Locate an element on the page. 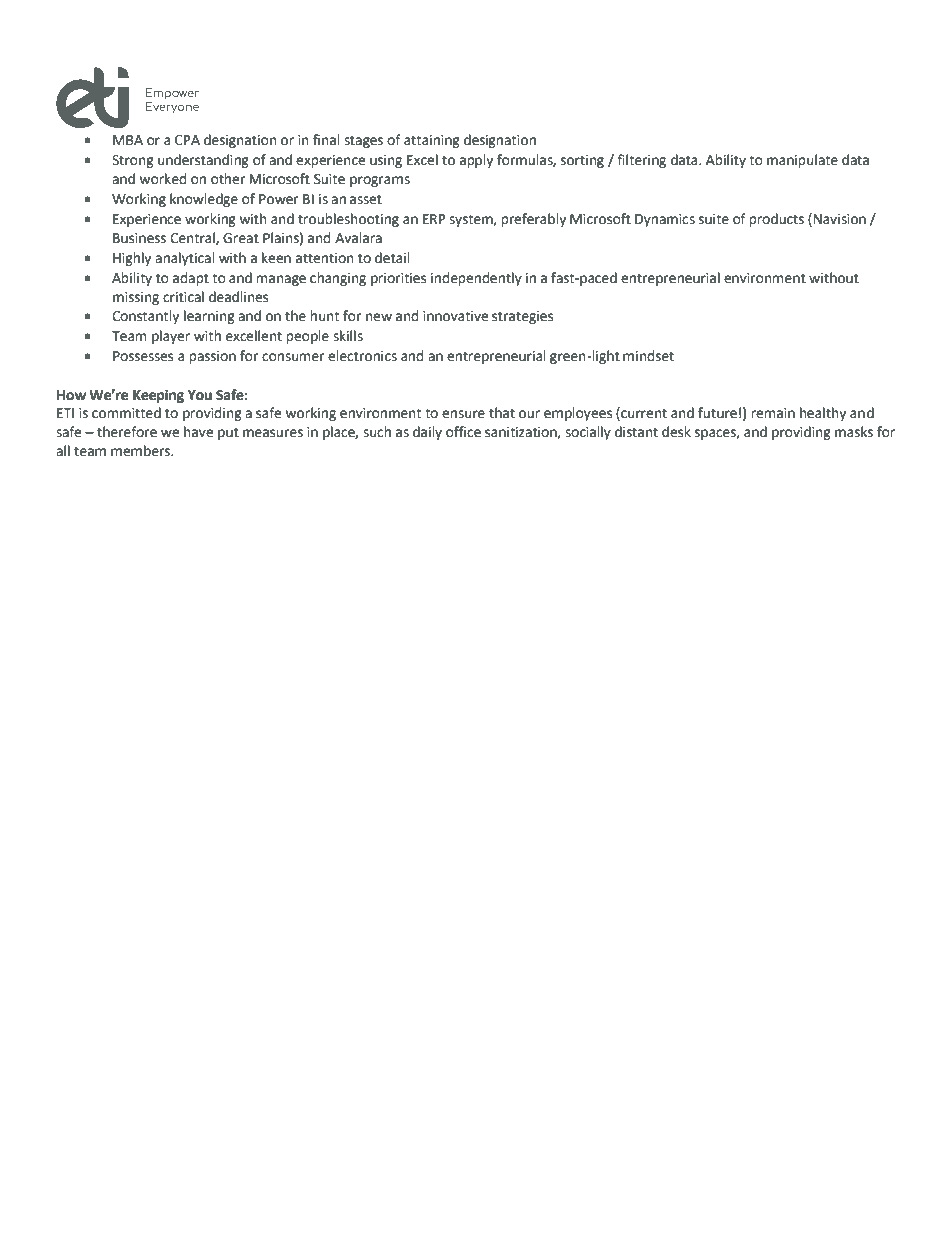 This page has width=952, height=1233. detail is located at coordinates (392, 258).
